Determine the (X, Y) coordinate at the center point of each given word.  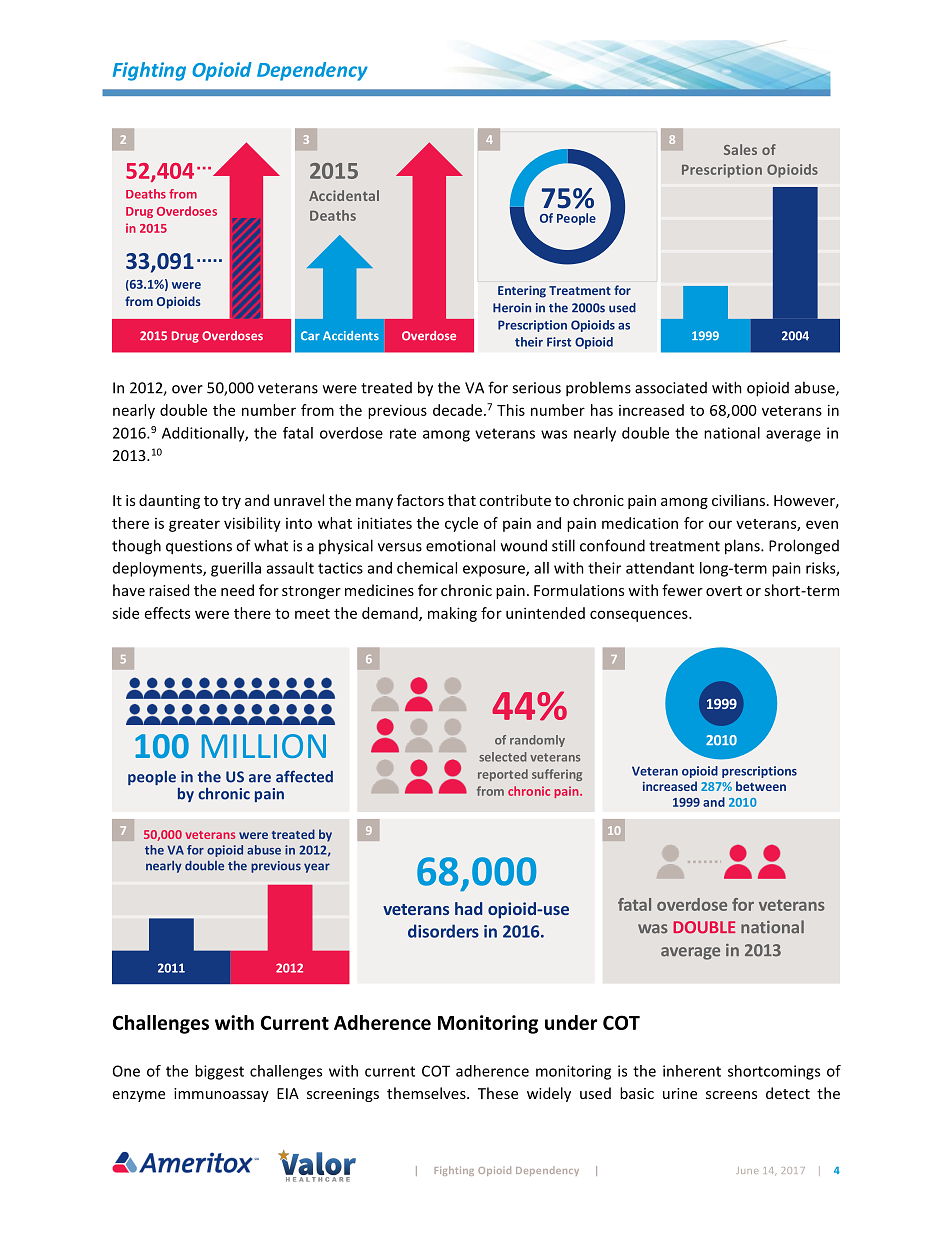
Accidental (344, 195)
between (761, 786)
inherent (692, 1071)
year (317, 868)
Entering (522, 292)
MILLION (264, 746)
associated (671, 388)
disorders (443, 931)
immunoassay (221, 1095)
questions (199, 547)
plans (743, 547)
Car (310, 335)
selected (502, 757)
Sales (740, 149)
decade (457, 410)
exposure (495, 571)
